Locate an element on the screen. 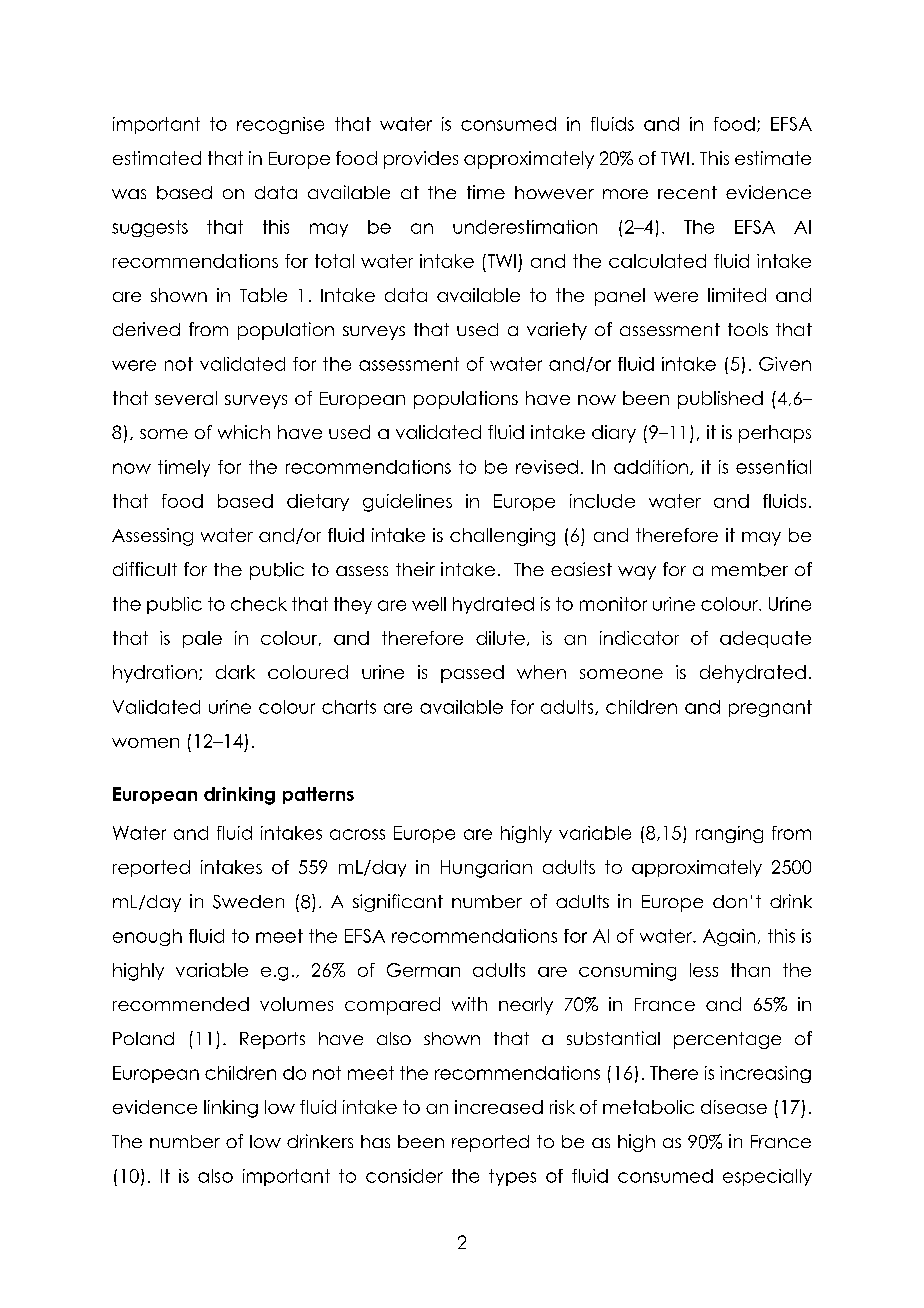 This screenshot has height=1308, width=924. provides is located at coordinates (421, 160).
